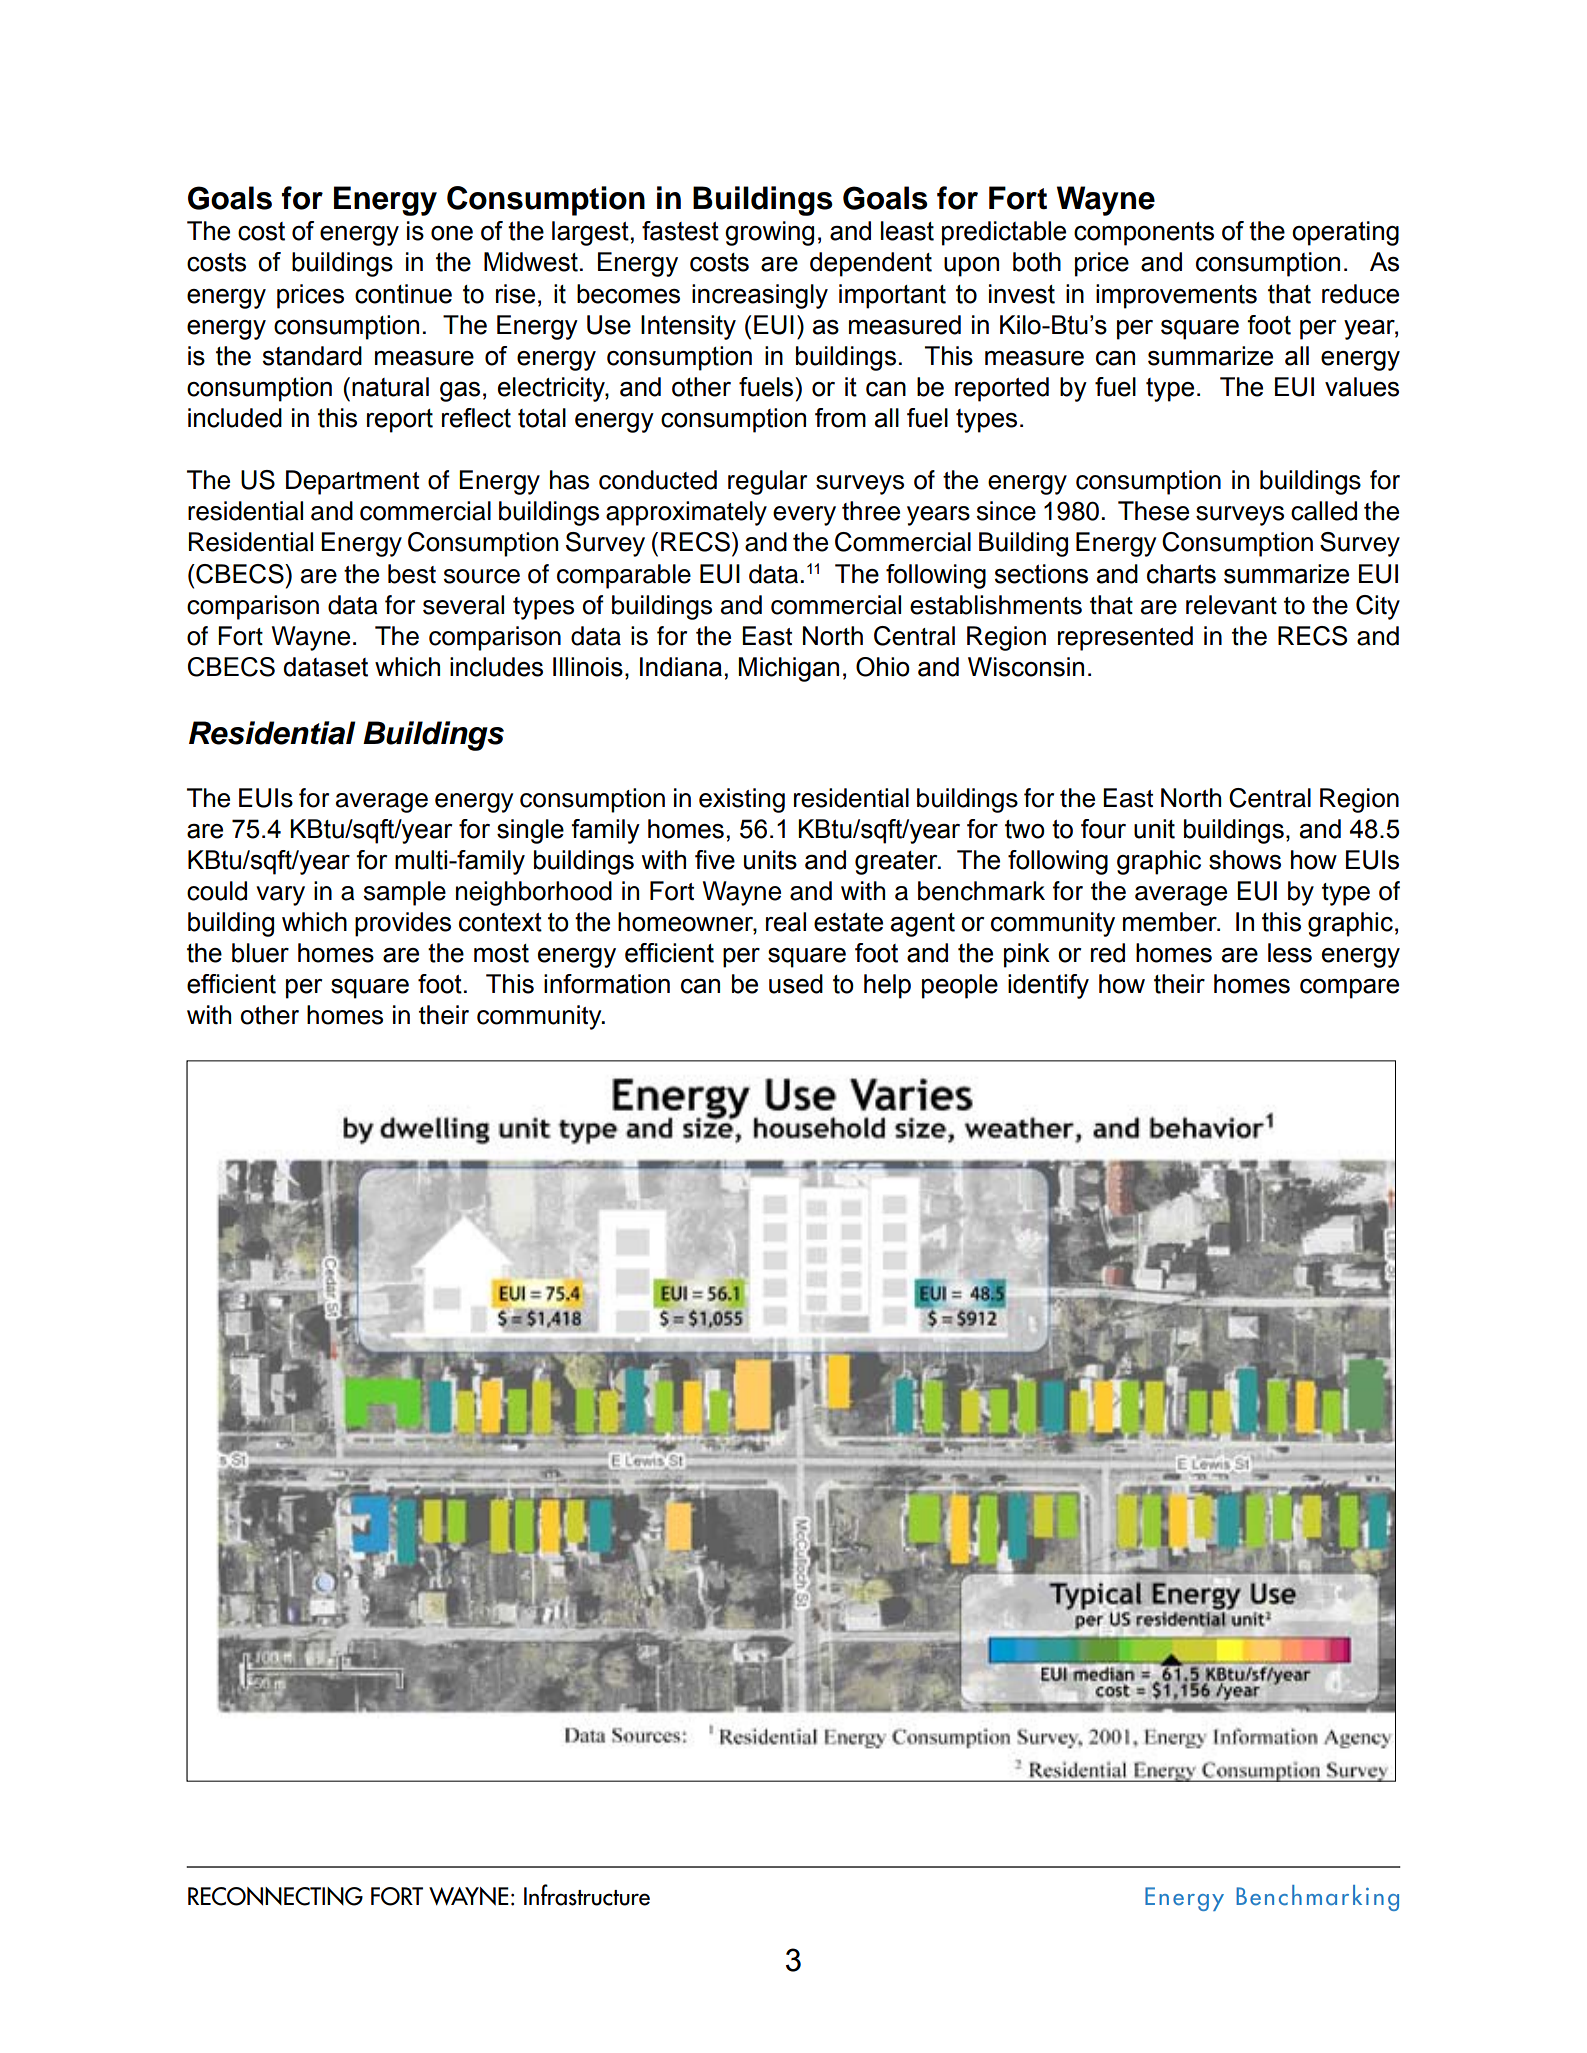  Describe the element at coordinates (587, 1895) in the screenshot. I see `Infrastructure` at that location.
